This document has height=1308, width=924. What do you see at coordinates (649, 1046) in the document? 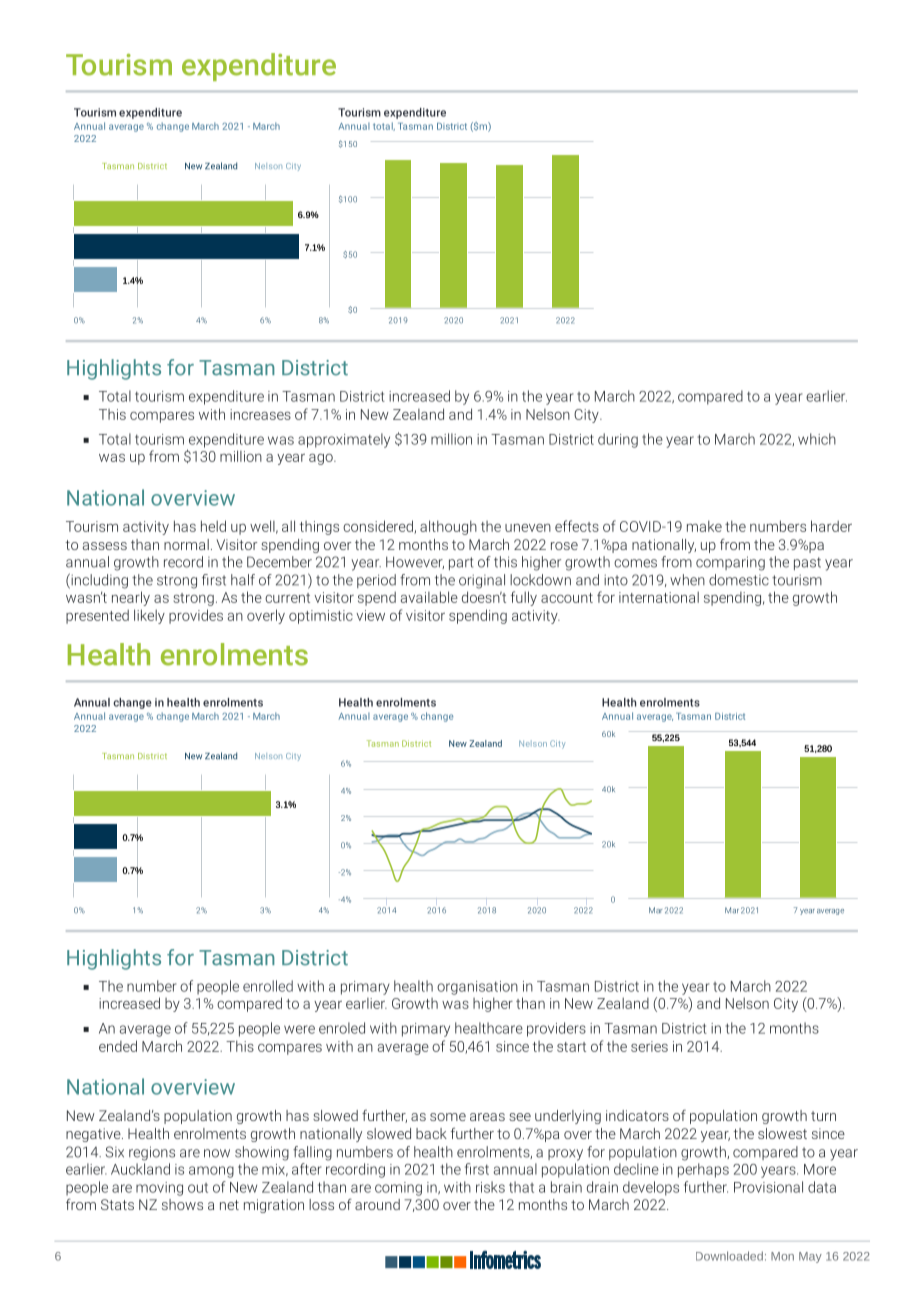
I see `series` at bounding box center [649, 1046].
